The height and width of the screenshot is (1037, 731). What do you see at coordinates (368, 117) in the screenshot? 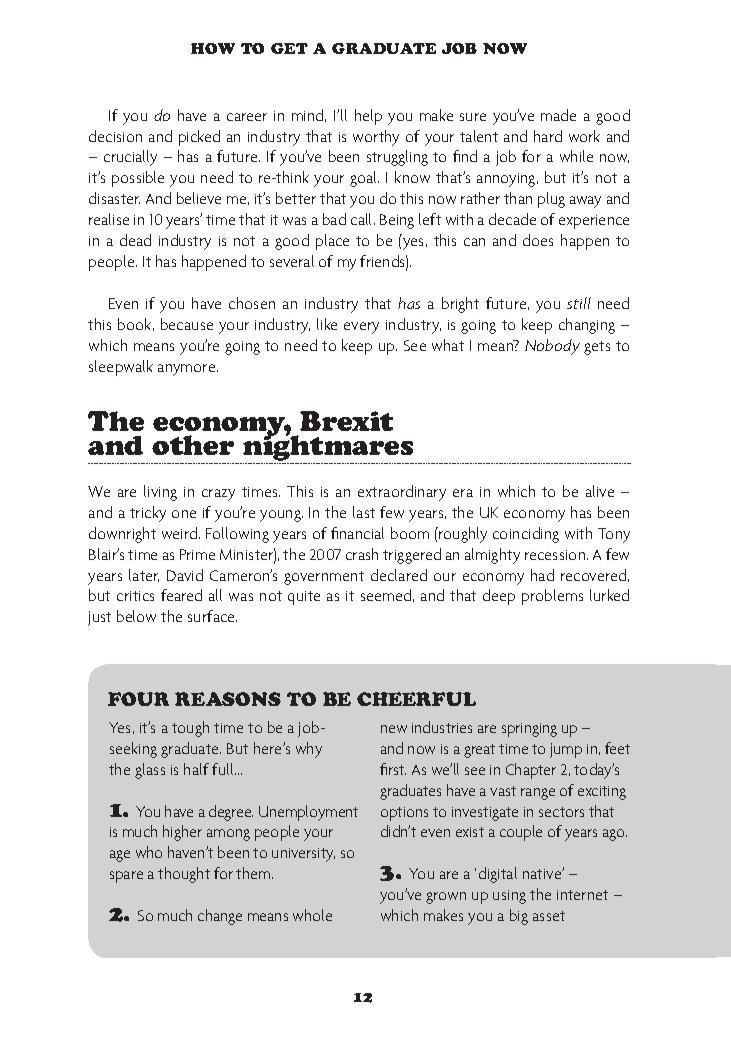
I see `help` at bounding box center [368, 117].
